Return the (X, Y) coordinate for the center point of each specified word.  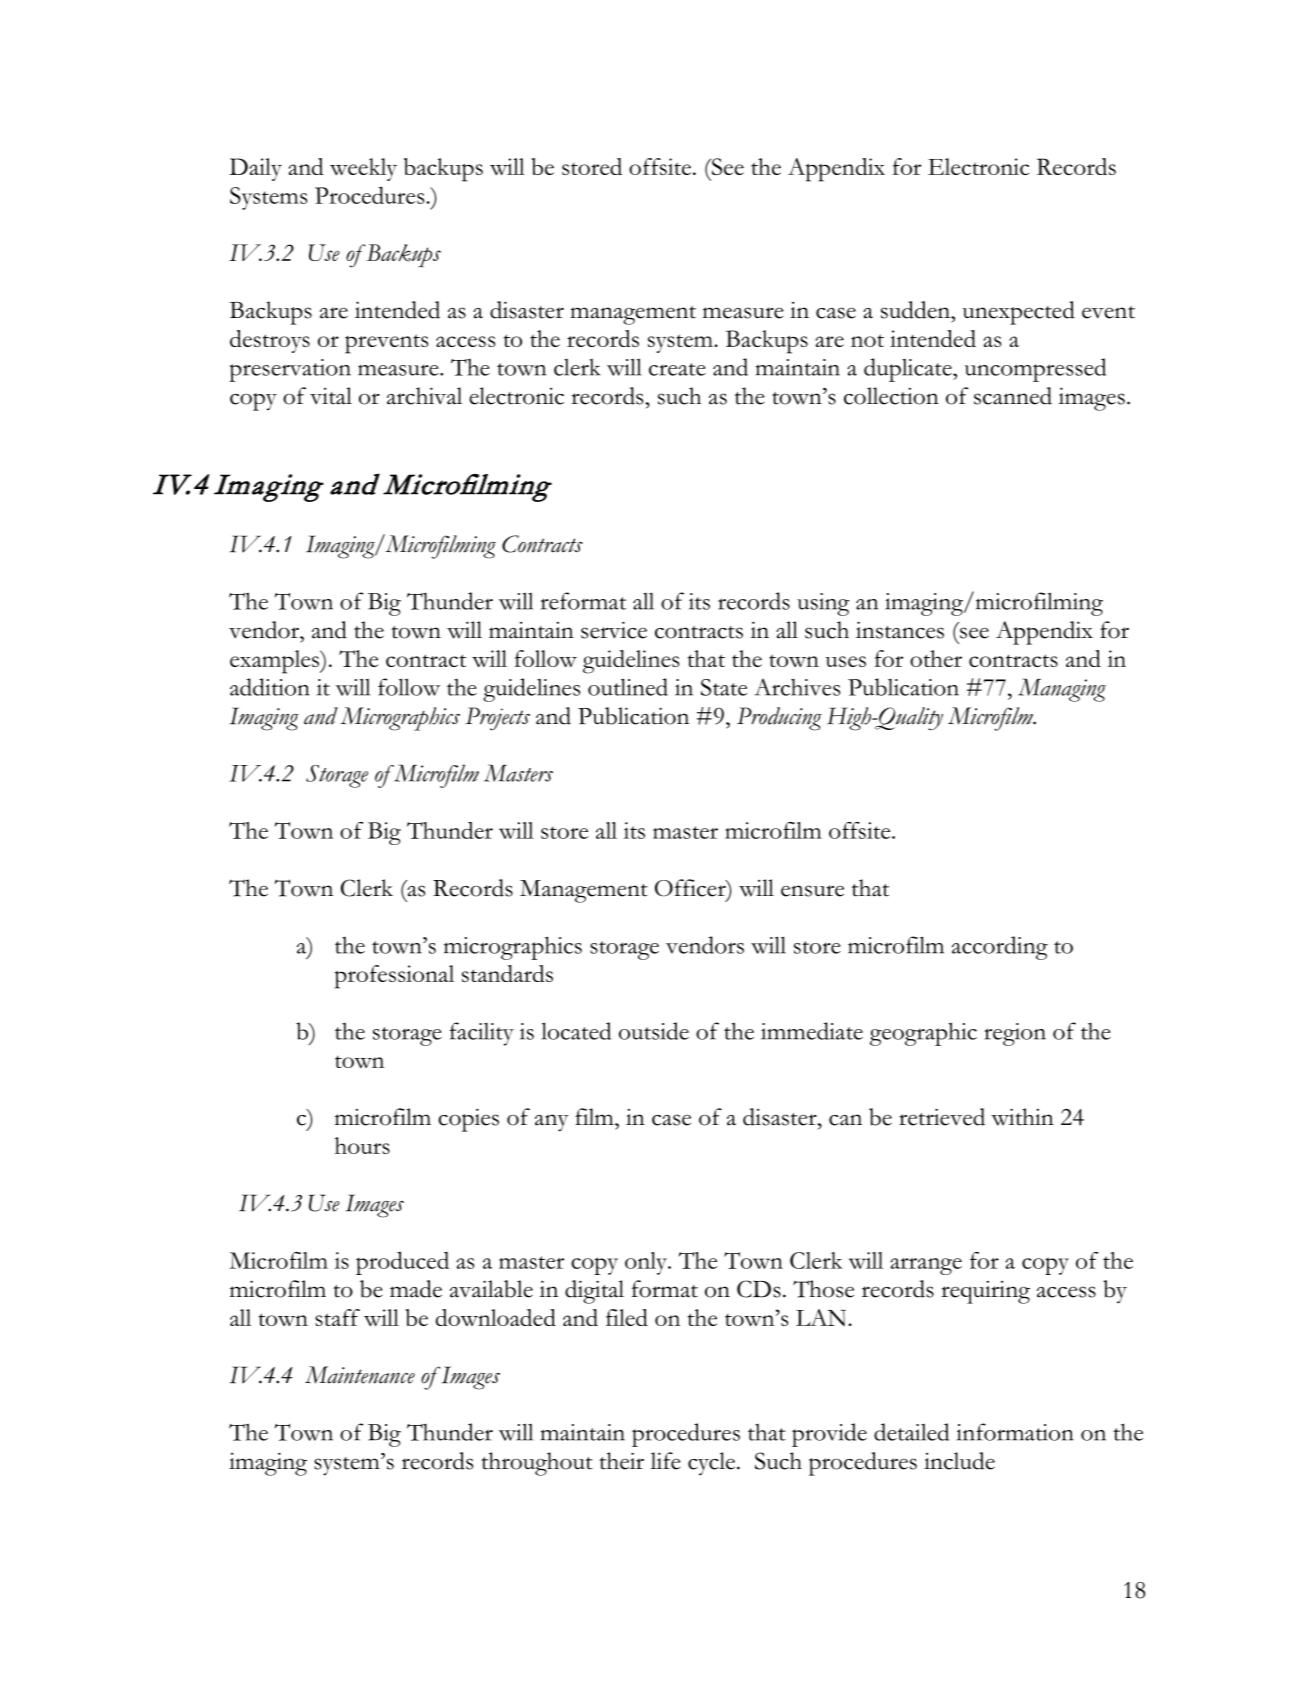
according (1000, 948)
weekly (363, 169)
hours (362, 1145)
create (677, 369)
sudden (917, 310)
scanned (1013, 396)
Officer (691, 888)
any (551, 1123)
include (959, 1461)
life (666, 1461)
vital (331, 396)
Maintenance (360, 1375)
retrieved (942, 1117)
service (614, 630)
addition (270, 687)
